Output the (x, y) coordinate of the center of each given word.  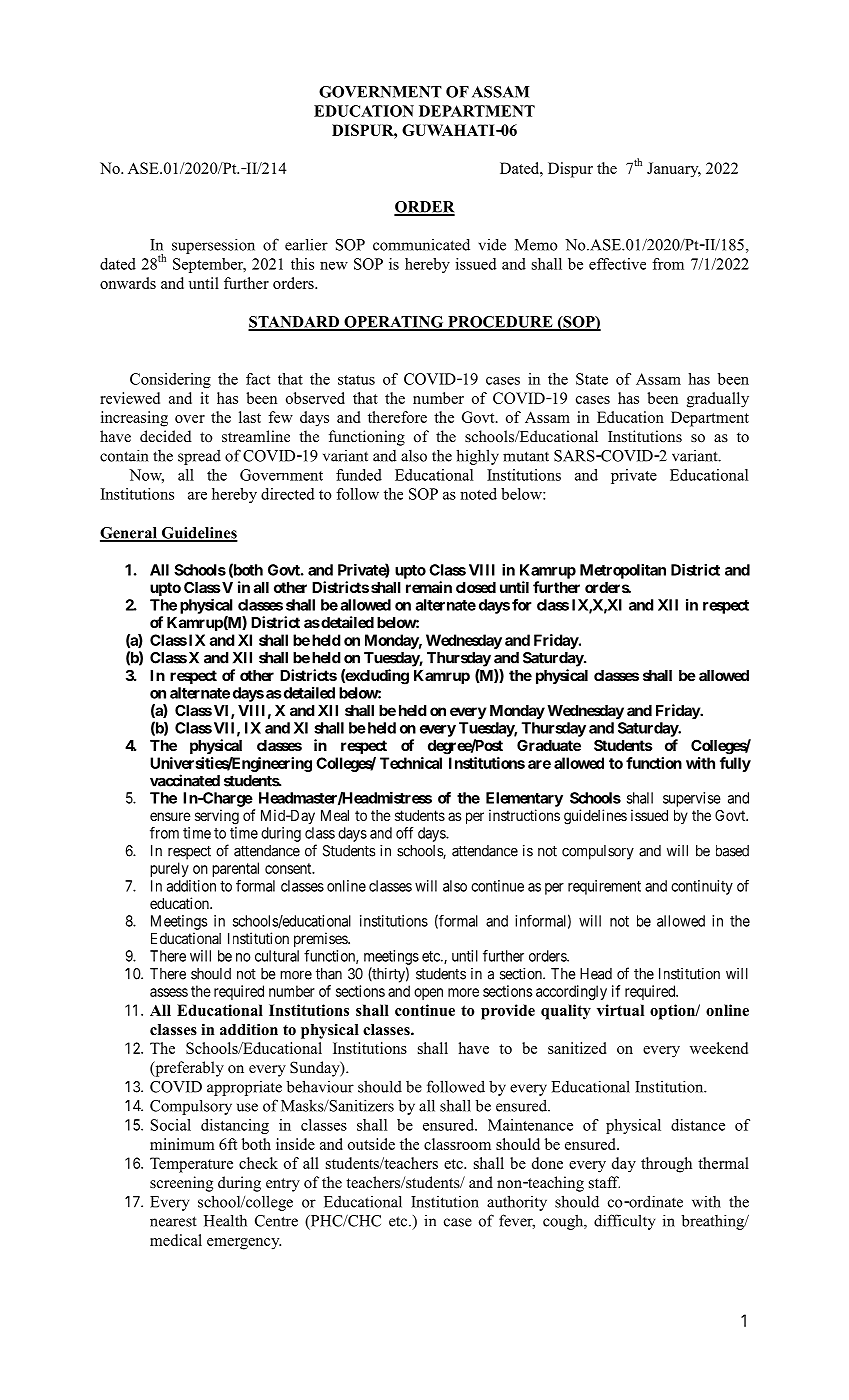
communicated (421, 244)
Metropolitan (623, 571)
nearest (173, 1221)
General (129, 534)
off (404, 833)
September (209, 265)
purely (169, 869)
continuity (702, 887)
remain (429, 587)
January (674, 170)
